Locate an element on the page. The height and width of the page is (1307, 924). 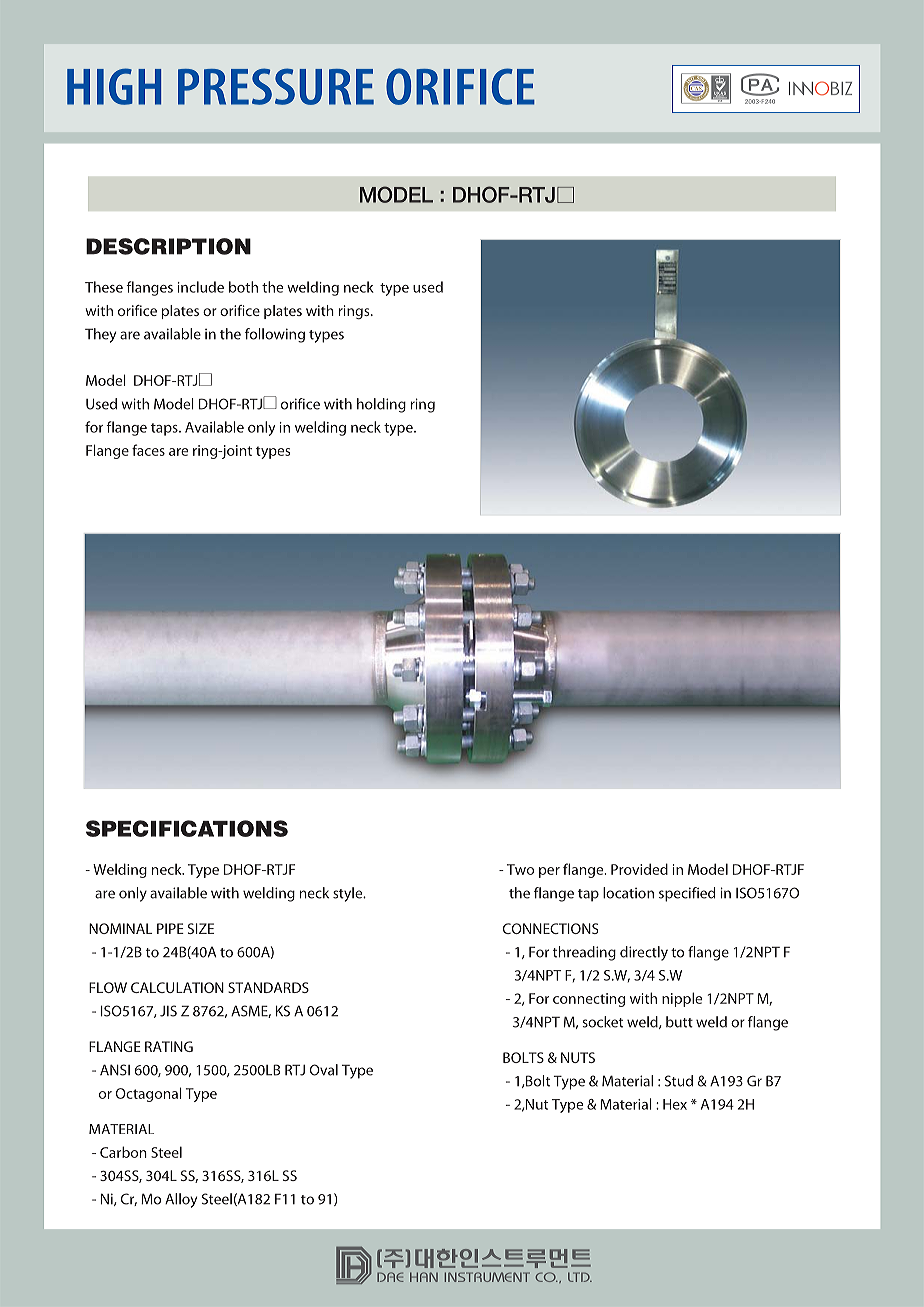
Alloy is located at coordinates (181, 1200).
